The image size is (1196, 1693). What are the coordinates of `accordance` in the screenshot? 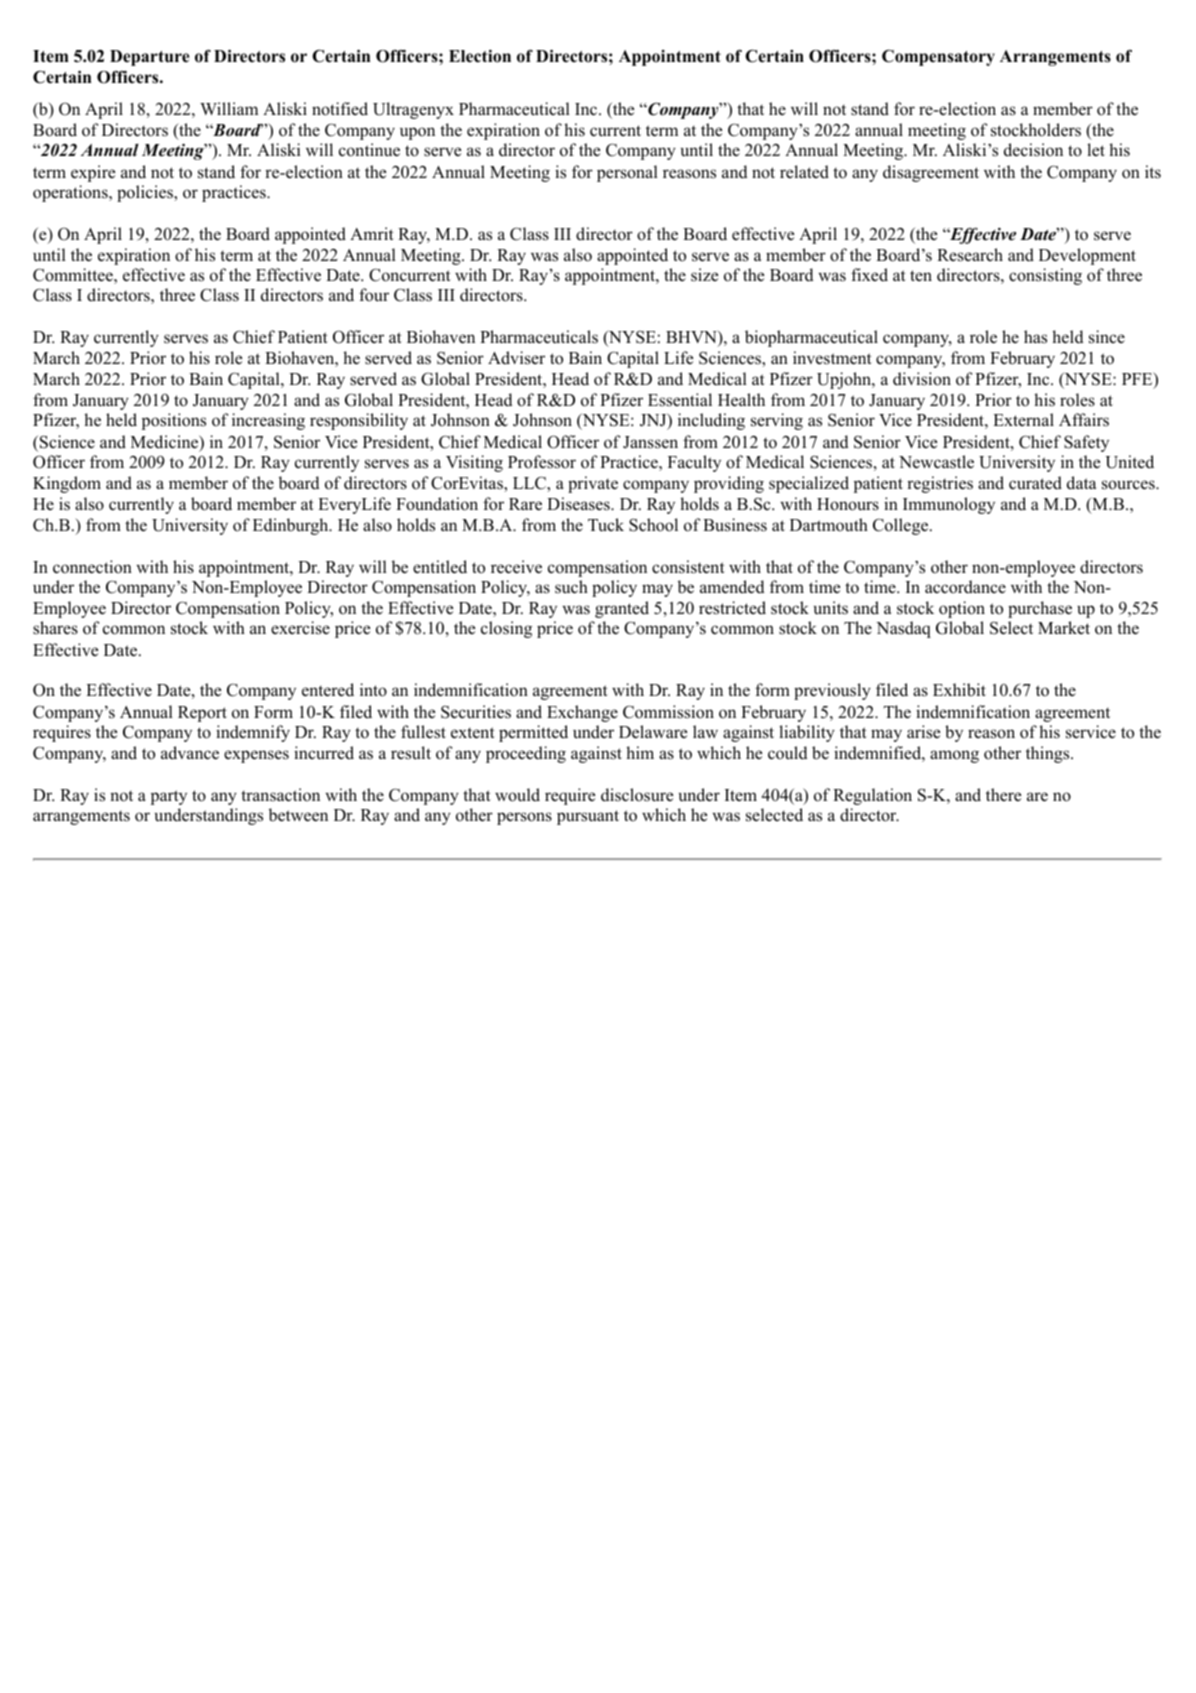 It's located at (965, 587).
